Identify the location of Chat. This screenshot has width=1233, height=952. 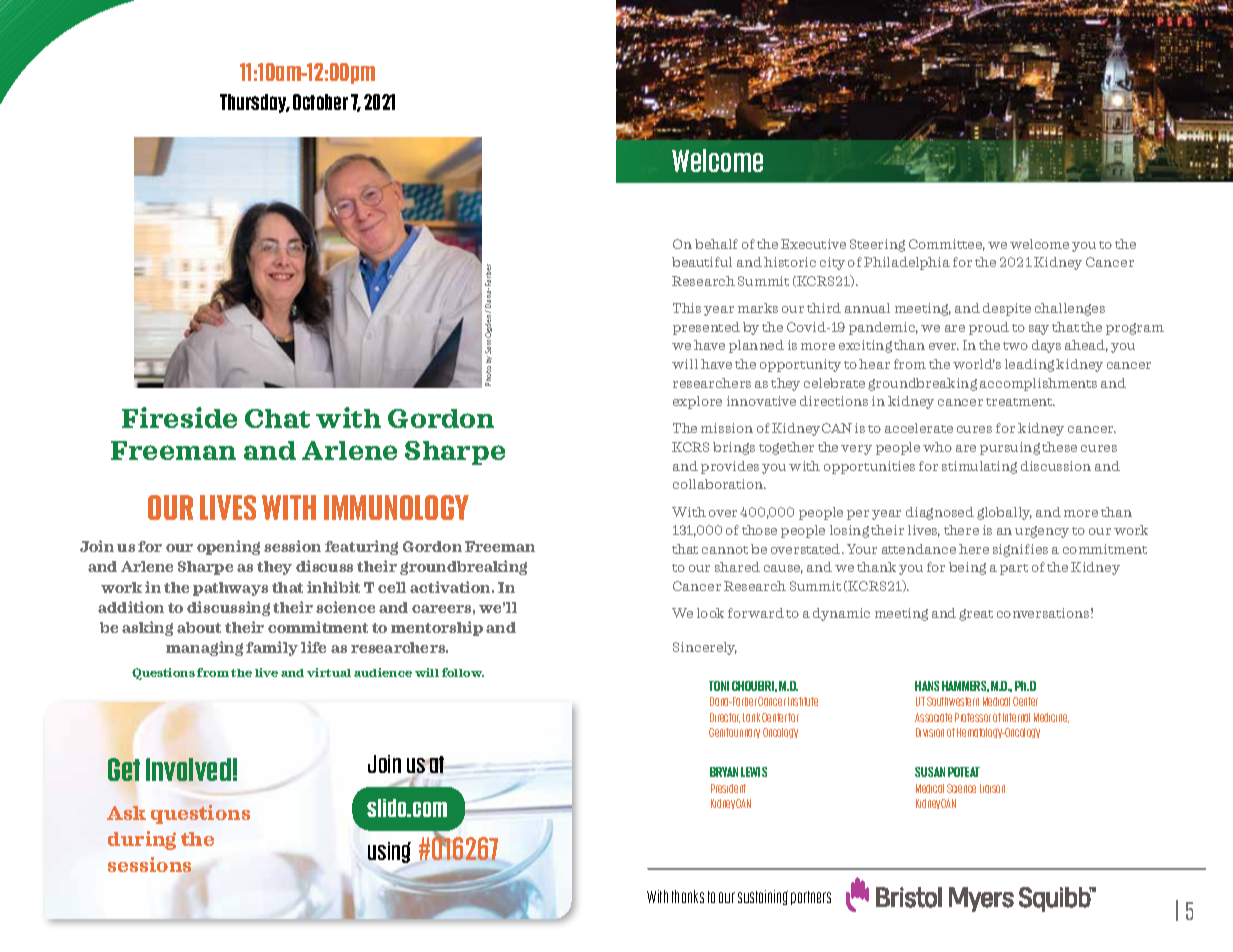
(277, 418).
